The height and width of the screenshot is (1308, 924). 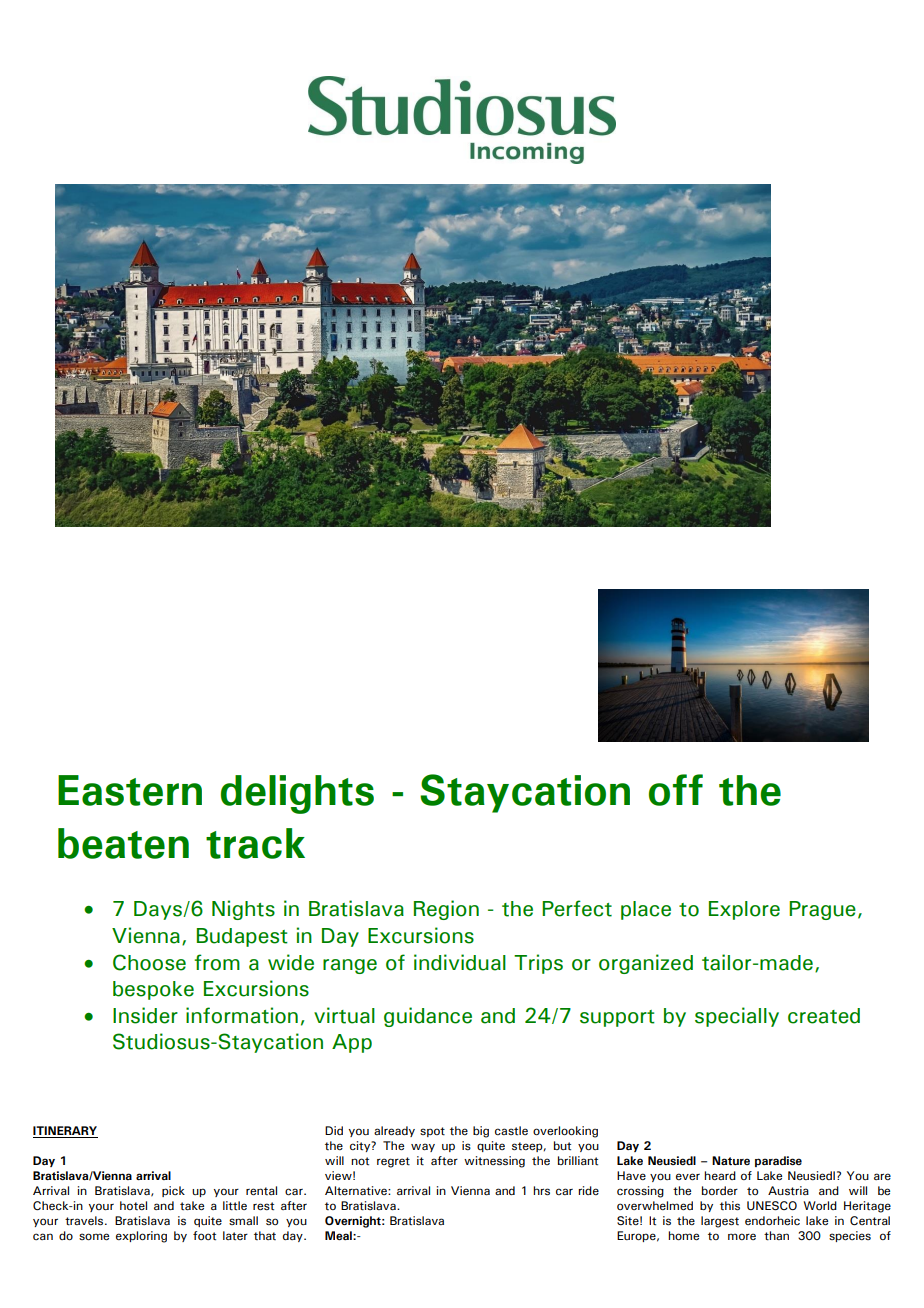 I want to click on off, so click(x=676, y=790).
